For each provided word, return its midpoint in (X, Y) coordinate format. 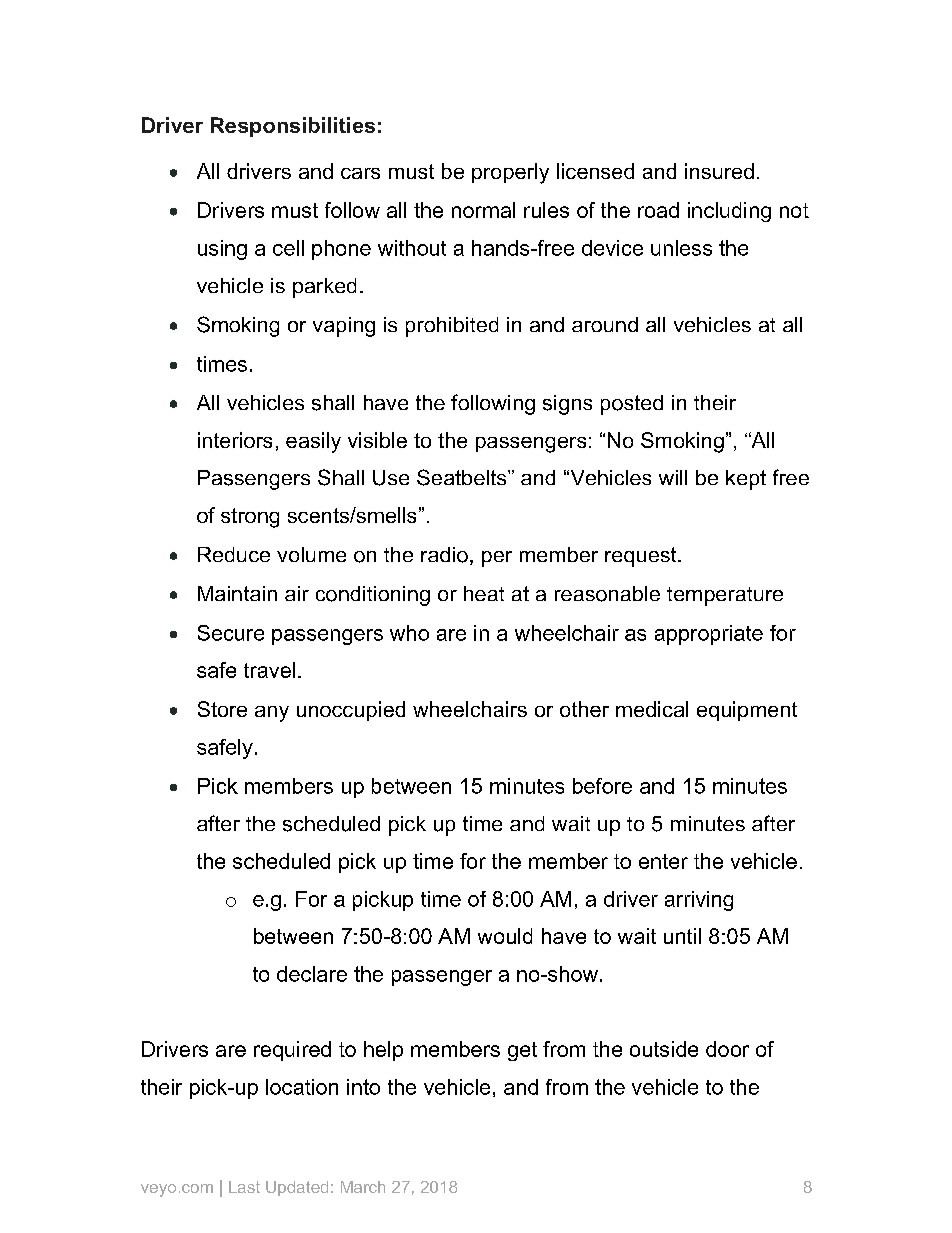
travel (269, 670)
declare (312, 974)
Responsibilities (293, 127)
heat (484, 593)
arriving (699, 901)
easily (313, 442)
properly (510, 173)
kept (746, 480)
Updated (297, 1188)
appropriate (709, 635)
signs (567, 405)
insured (719, 171)
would (505, 936)
